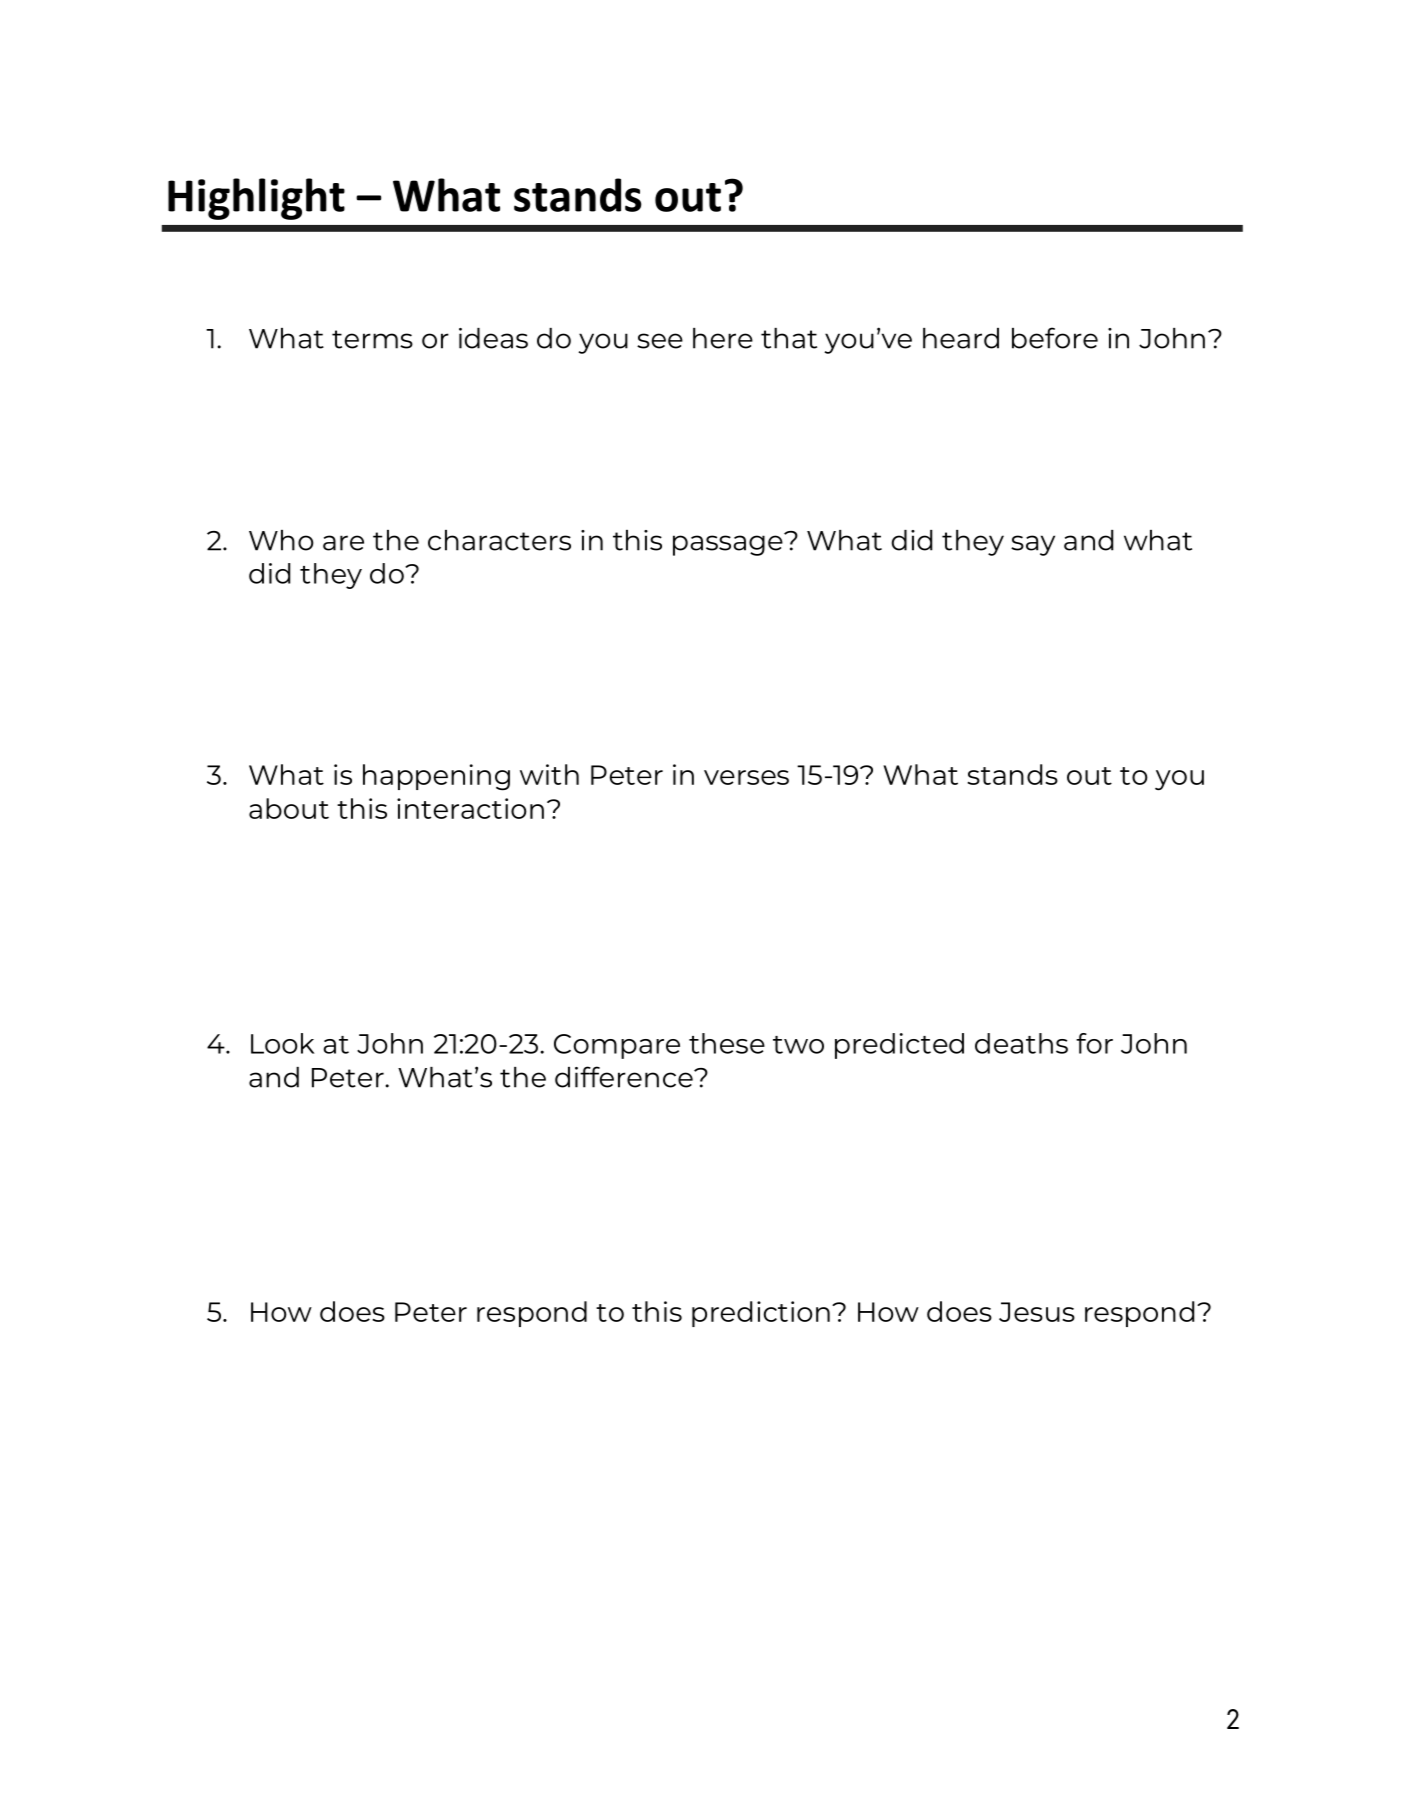 This image has width=1404, height=1817. Describe the element at coordinates (282, 1043) in the image. I see `Look` at that location.
